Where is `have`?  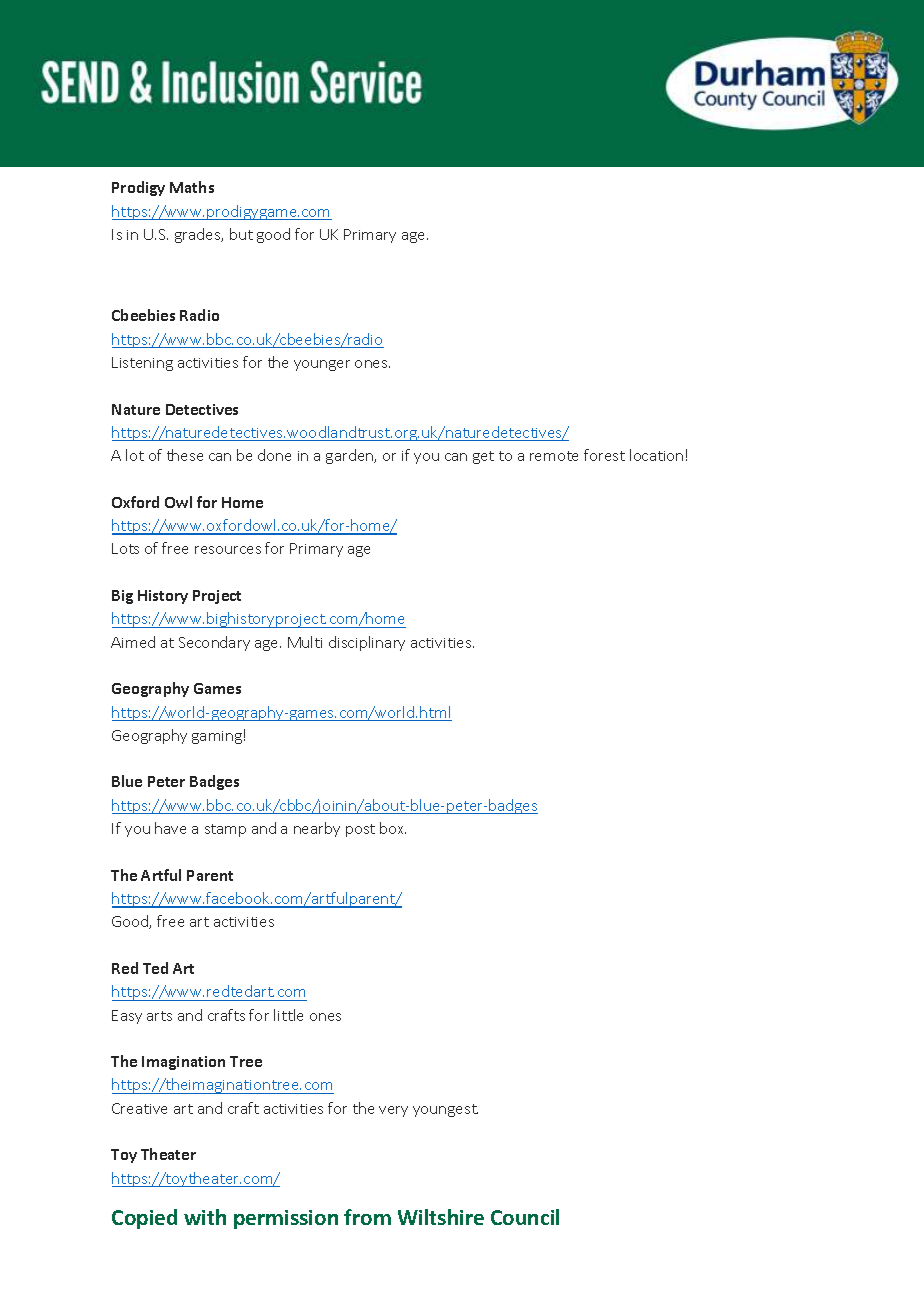
have is located at coordinates (170, 828).
